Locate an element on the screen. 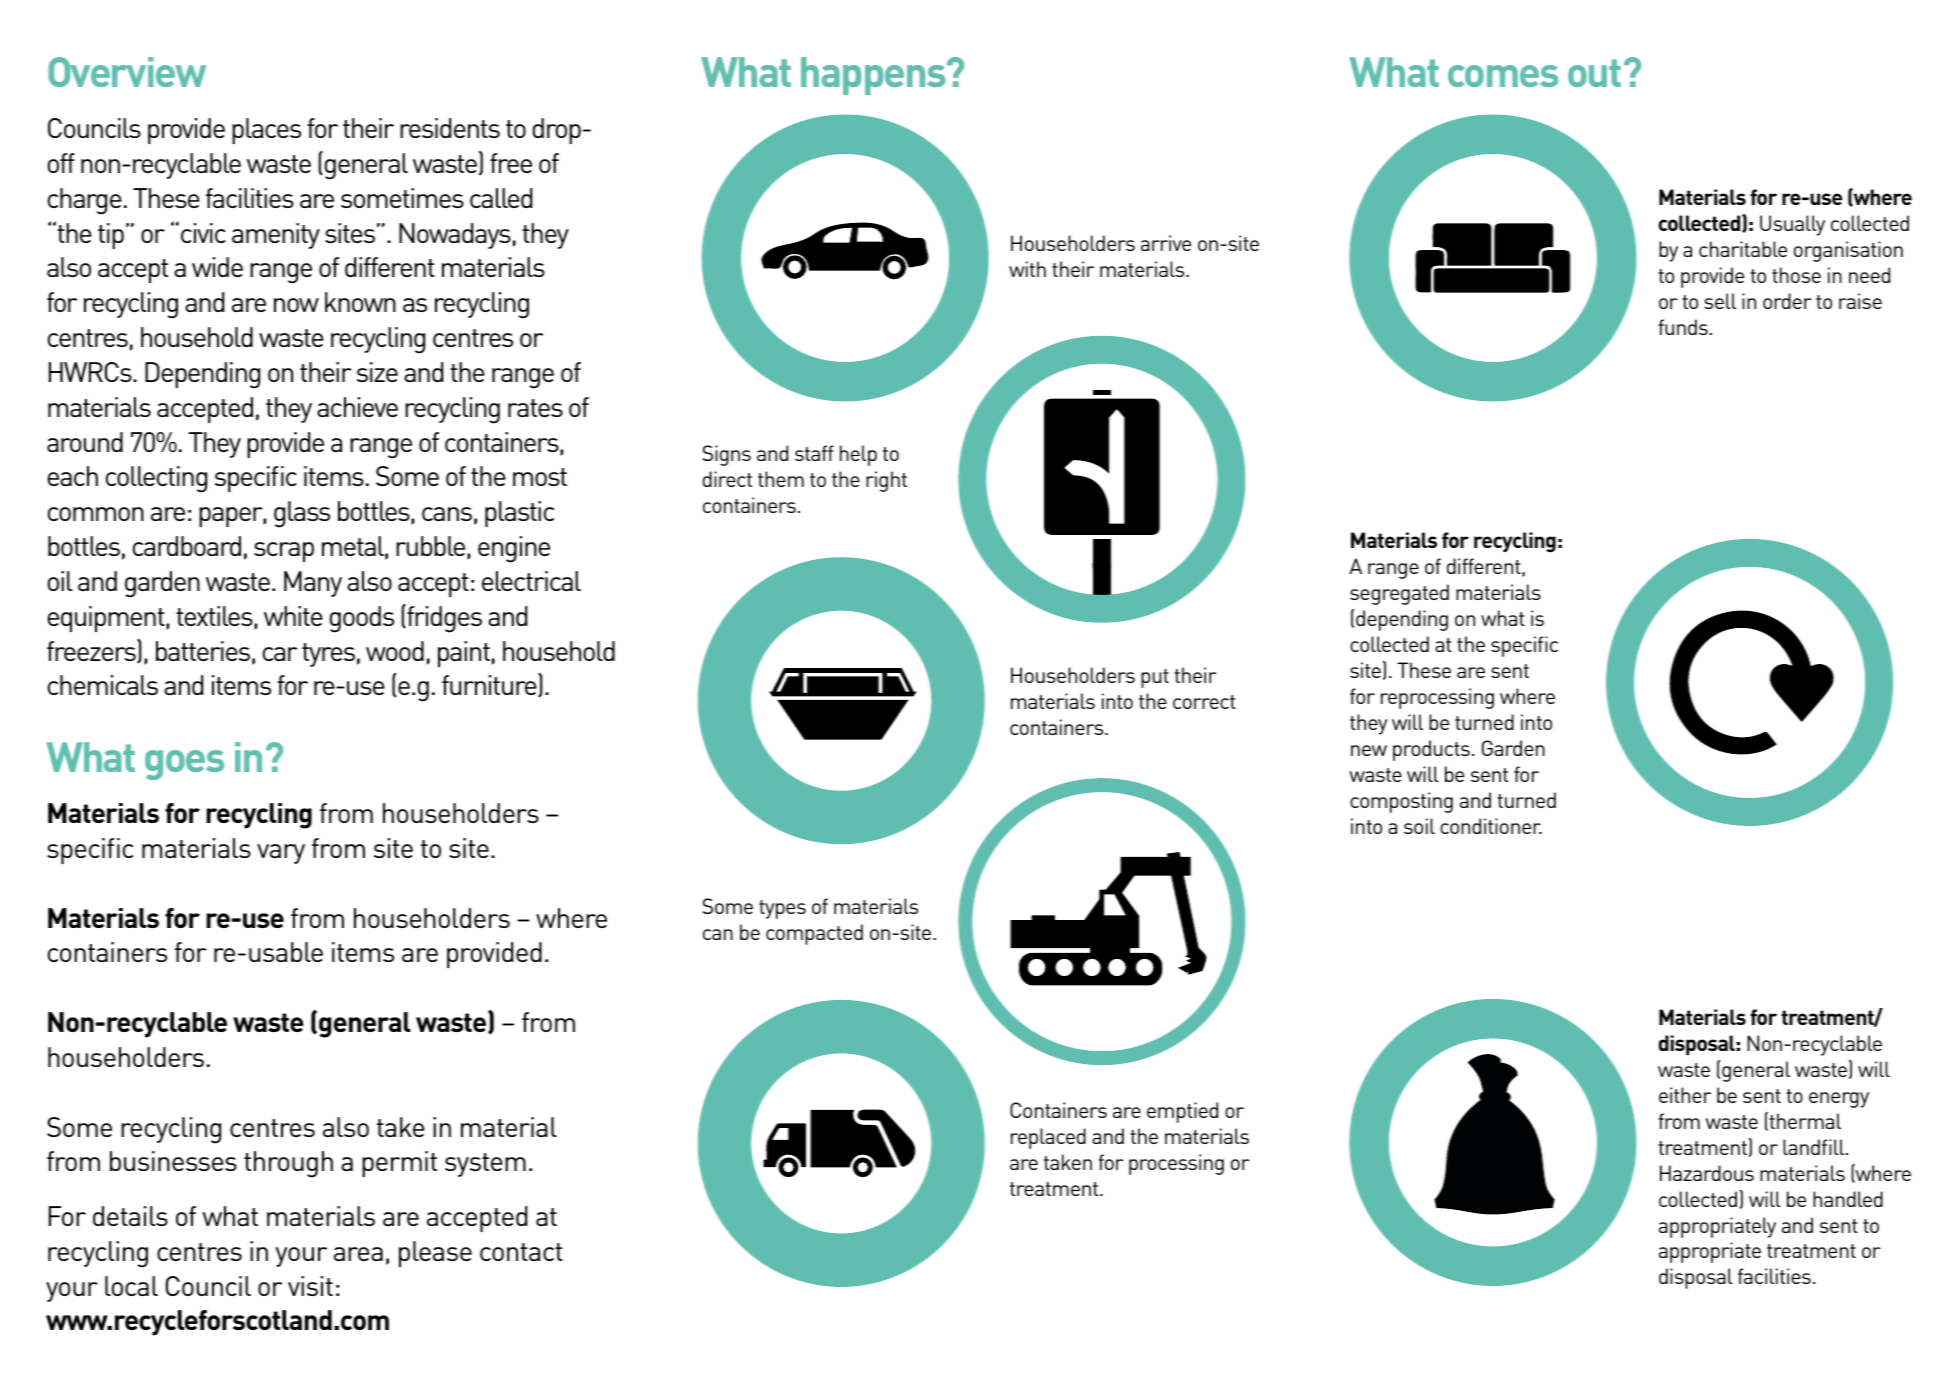 The width and height of the screenshot is (1955, 1382). products is located at coordinates (1431, 750).
